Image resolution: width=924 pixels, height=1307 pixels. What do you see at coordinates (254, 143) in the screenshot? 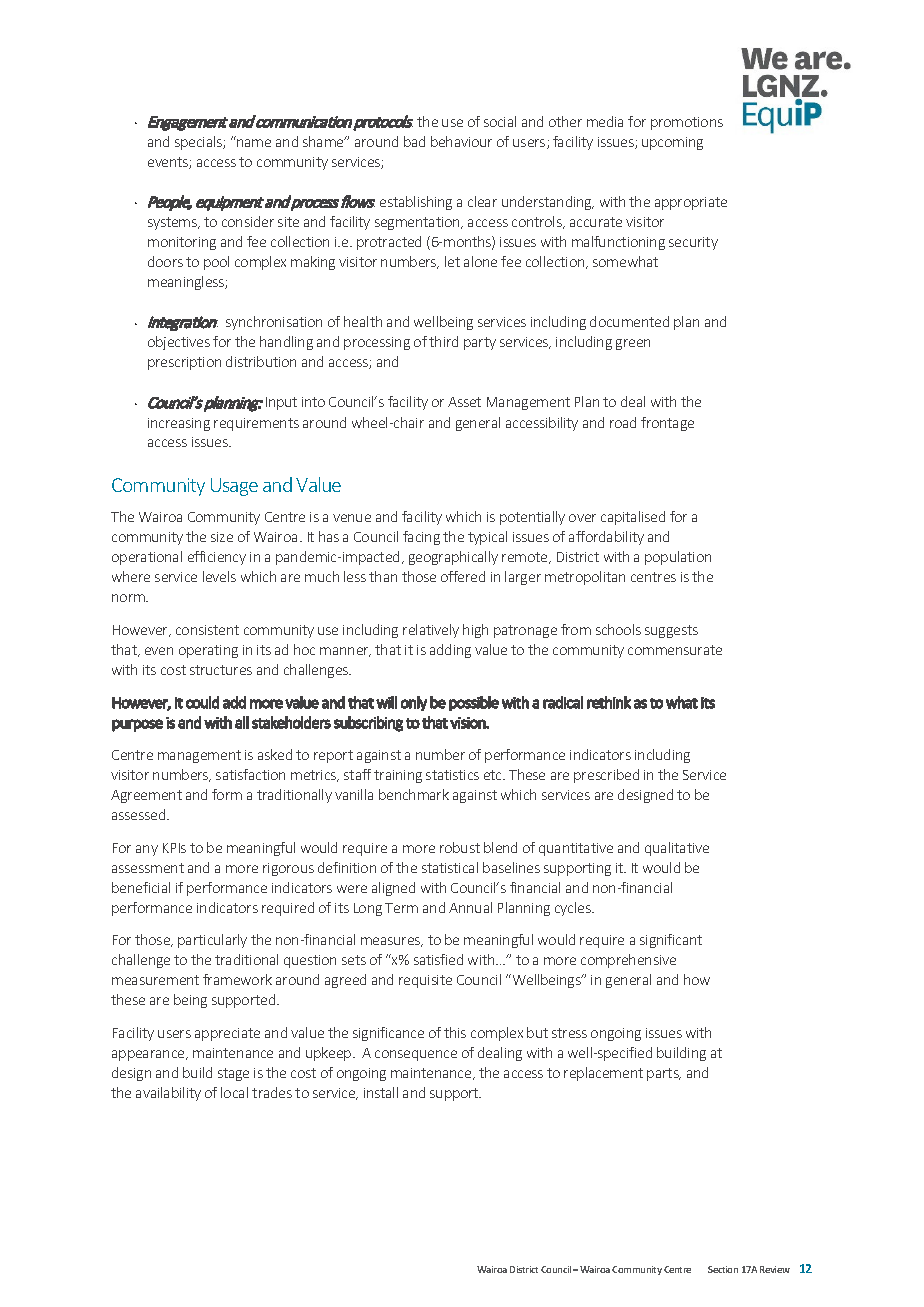
I see `name` at bounding box center [254, 143].
